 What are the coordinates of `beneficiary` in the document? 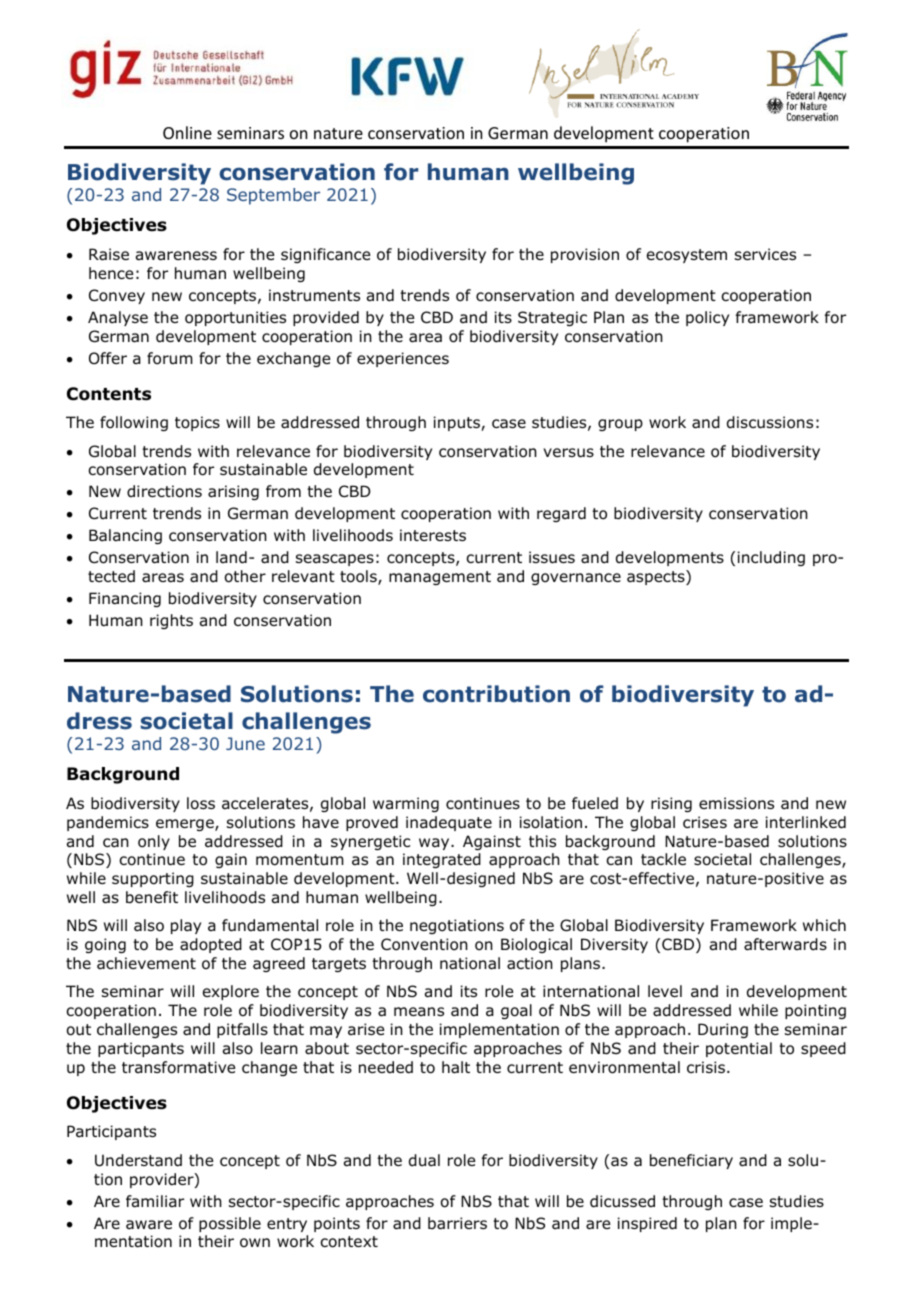 It's located at (691, 1161).
